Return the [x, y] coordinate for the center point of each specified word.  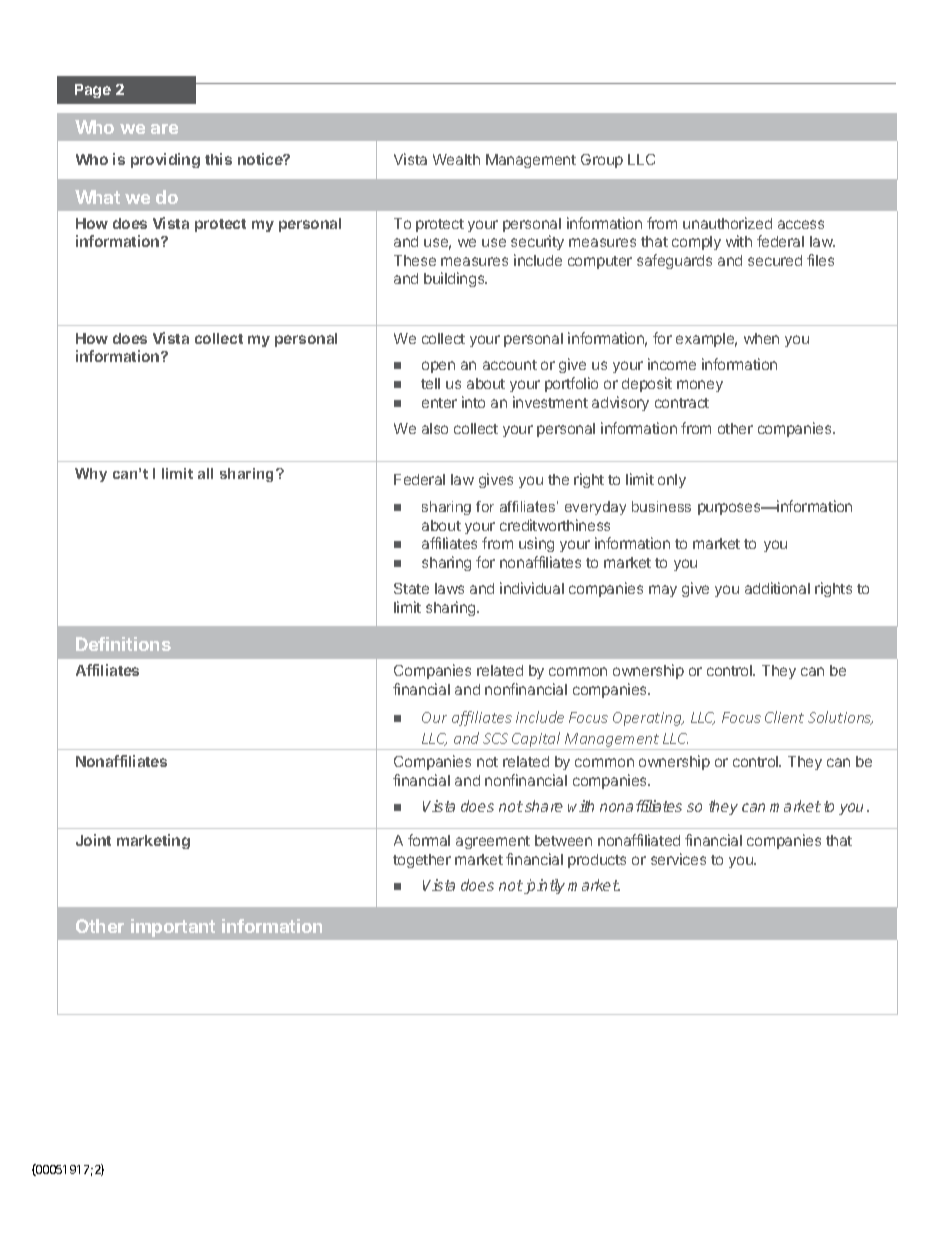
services [678, 859]
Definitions [123, 644]
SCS [495, 738]
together [422, 861]
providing [165, 160]
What [97, 197]
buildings [455, 279]
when [761, 338]
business [661, 506]
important [173, 928]
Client [784, 717]
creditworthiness [555, 525]
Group [602, 161]
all [205, 473]
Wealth [456, 159]
